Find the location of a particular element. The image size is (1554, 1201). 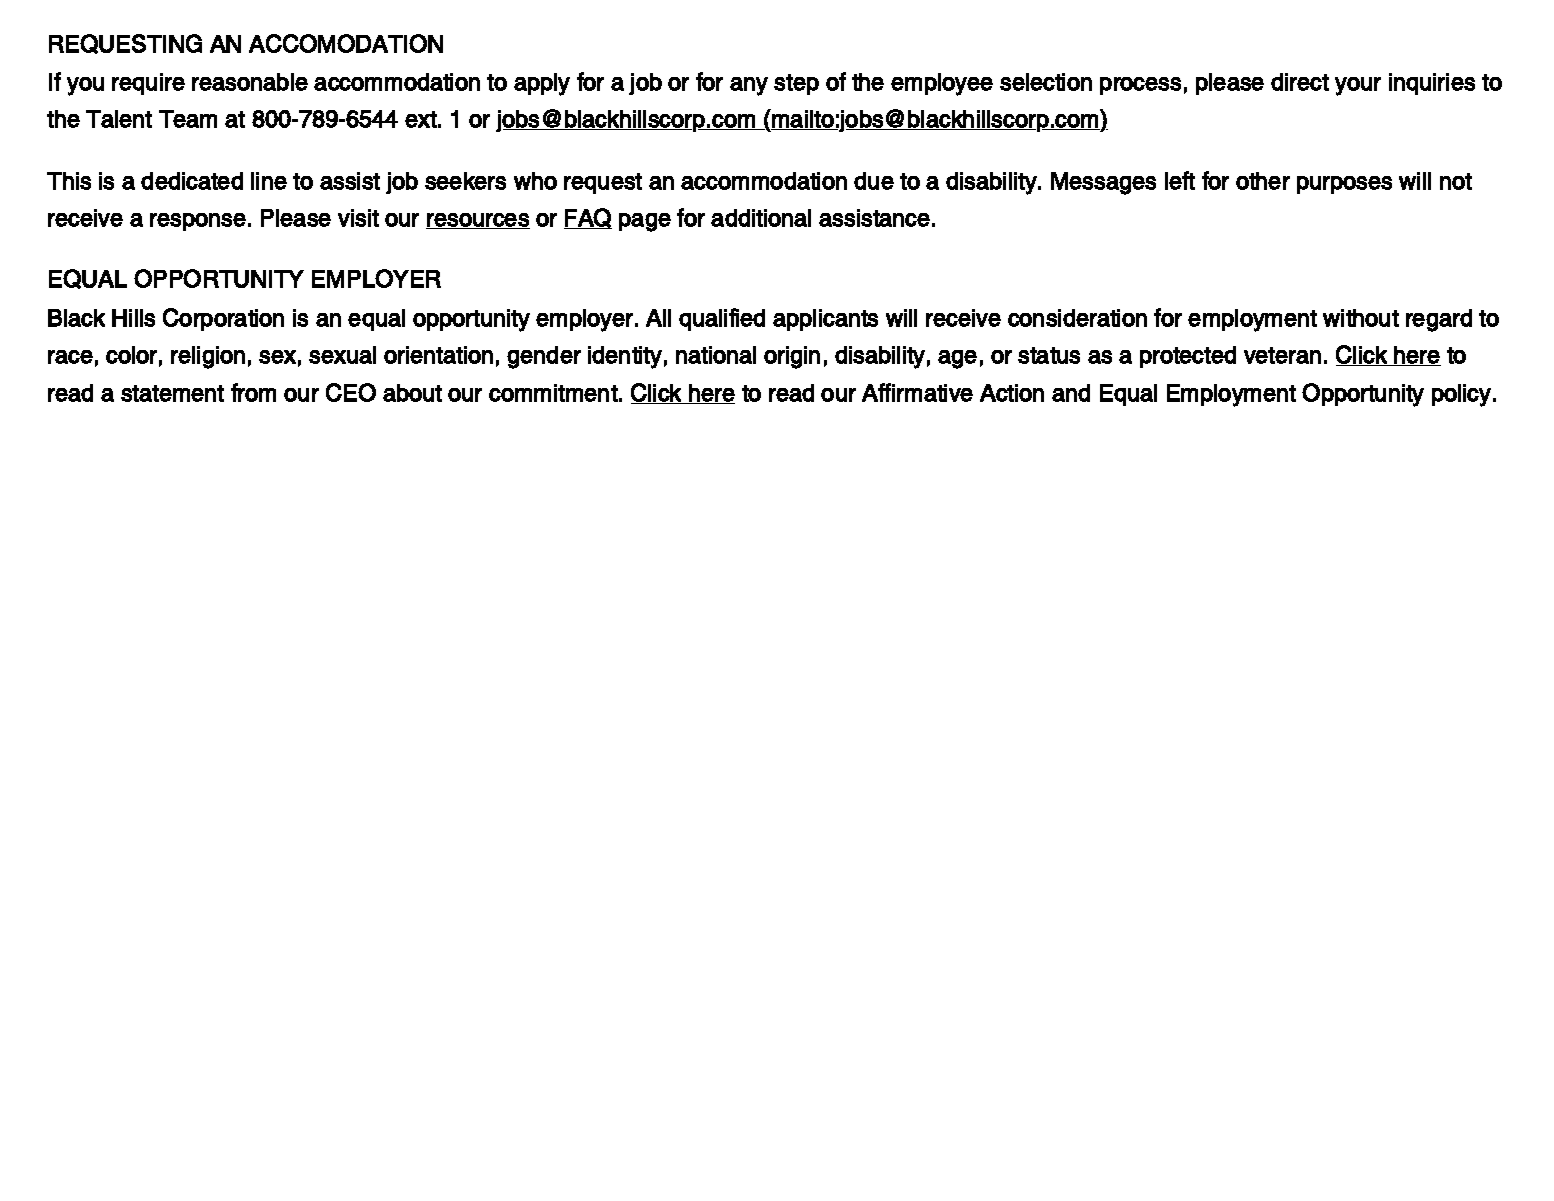

purposes is located at coordinates (1344, 185).
